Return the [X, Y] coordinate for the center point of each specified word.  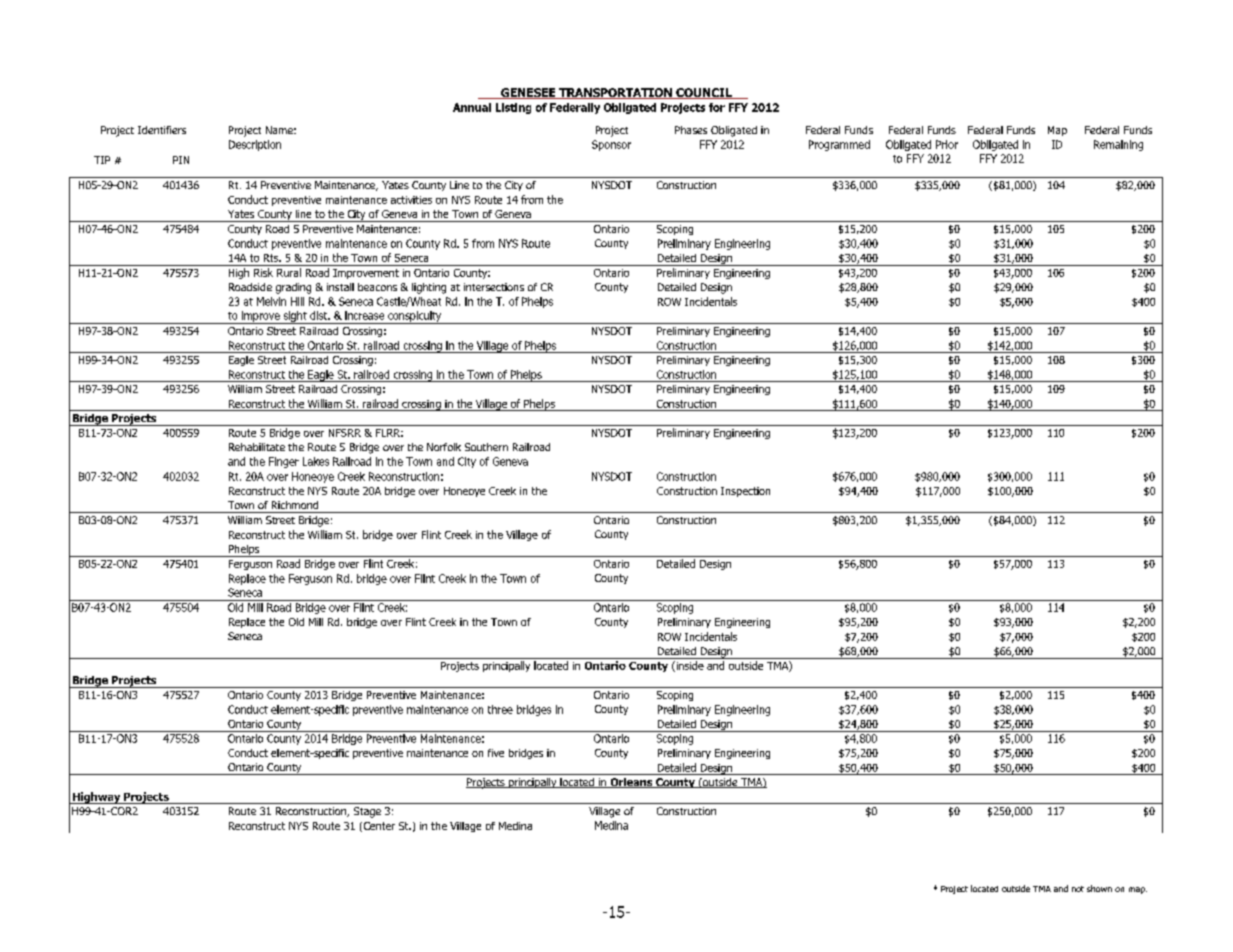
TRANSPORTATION [615, 93]
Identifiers [162, 130]
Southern [486, 447]
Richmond [295, 505]
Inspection [745, 492]
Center [378, 827]
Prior [947, 144]
